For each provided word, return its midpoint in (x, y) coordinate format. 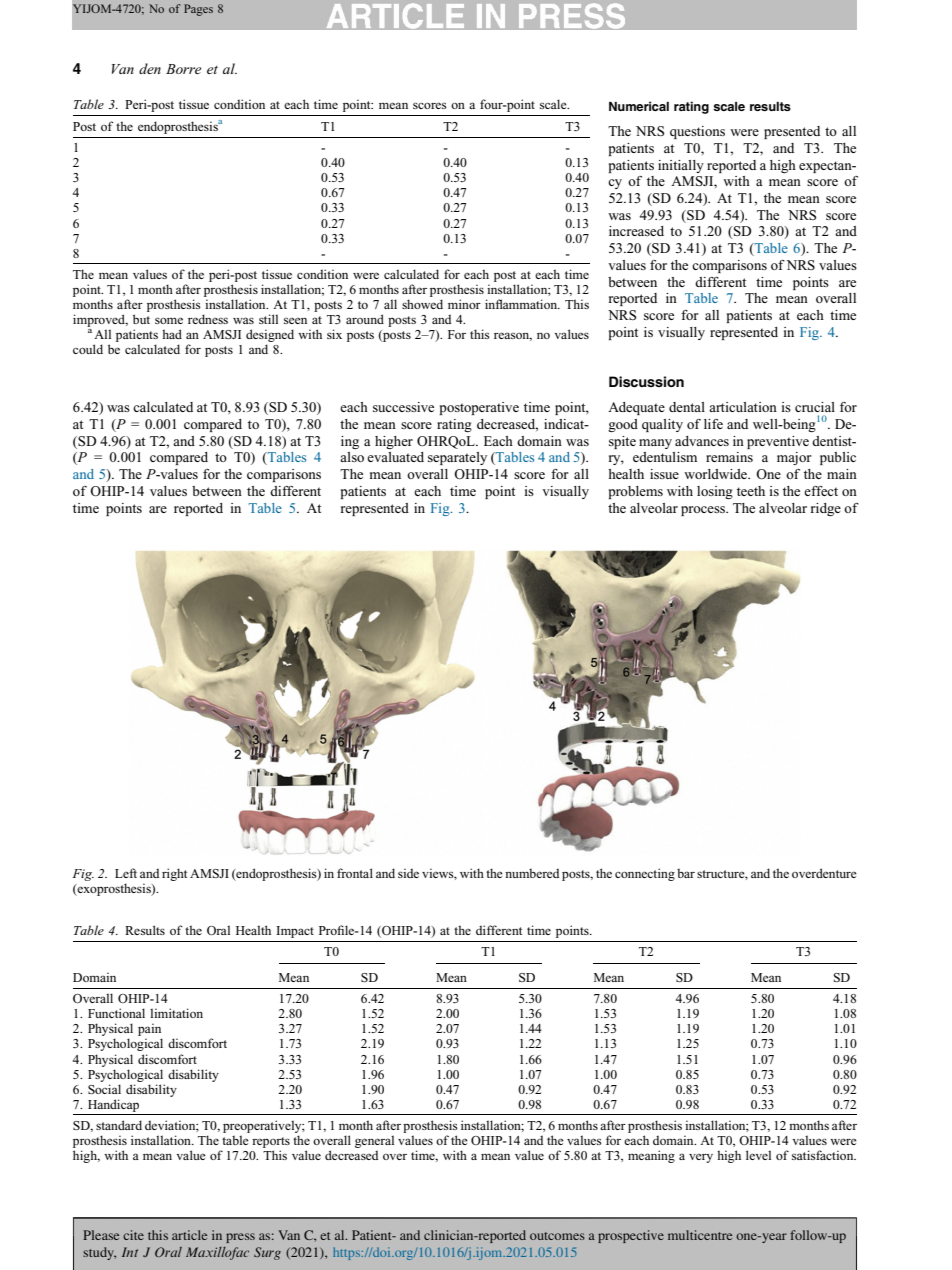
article (189, 1235)
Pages (198, 10)
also (352, 457)
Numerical (639, 106)
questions (697, 132)
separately (457, 458)
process (704, 511)
